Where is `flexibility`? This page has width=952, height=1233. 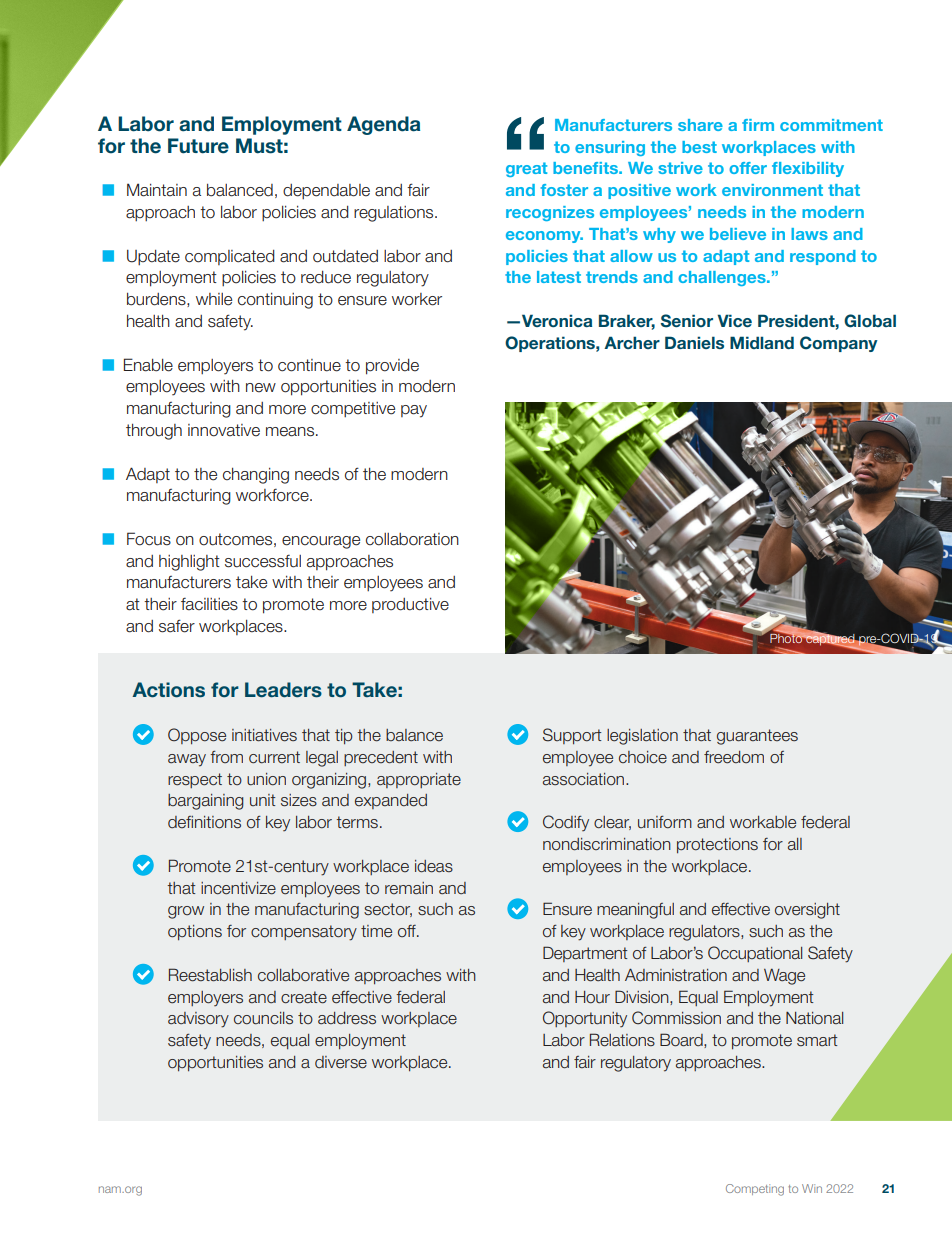 flexibility is located at coordinates (808, 169).
